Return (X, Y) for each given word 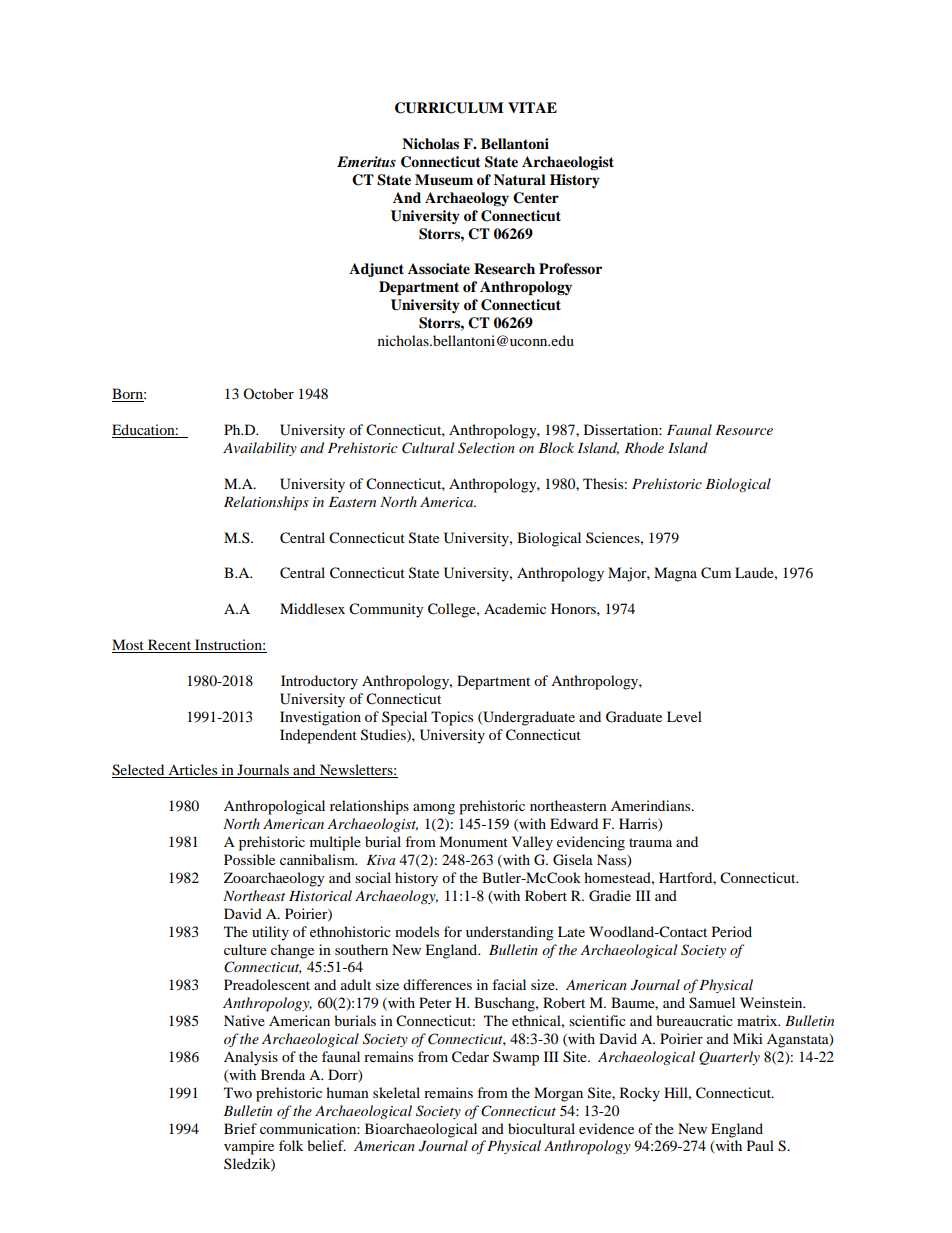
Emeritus (366, 161)
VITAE (532, 107)
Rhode (644, 447)
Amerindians (652, 805)
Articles (193, 771)
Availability (260, 449)
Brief (240, 1128)
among (434, 809)
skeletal (396, 1092)
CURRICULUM (449, 108)
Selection (486, 448)
